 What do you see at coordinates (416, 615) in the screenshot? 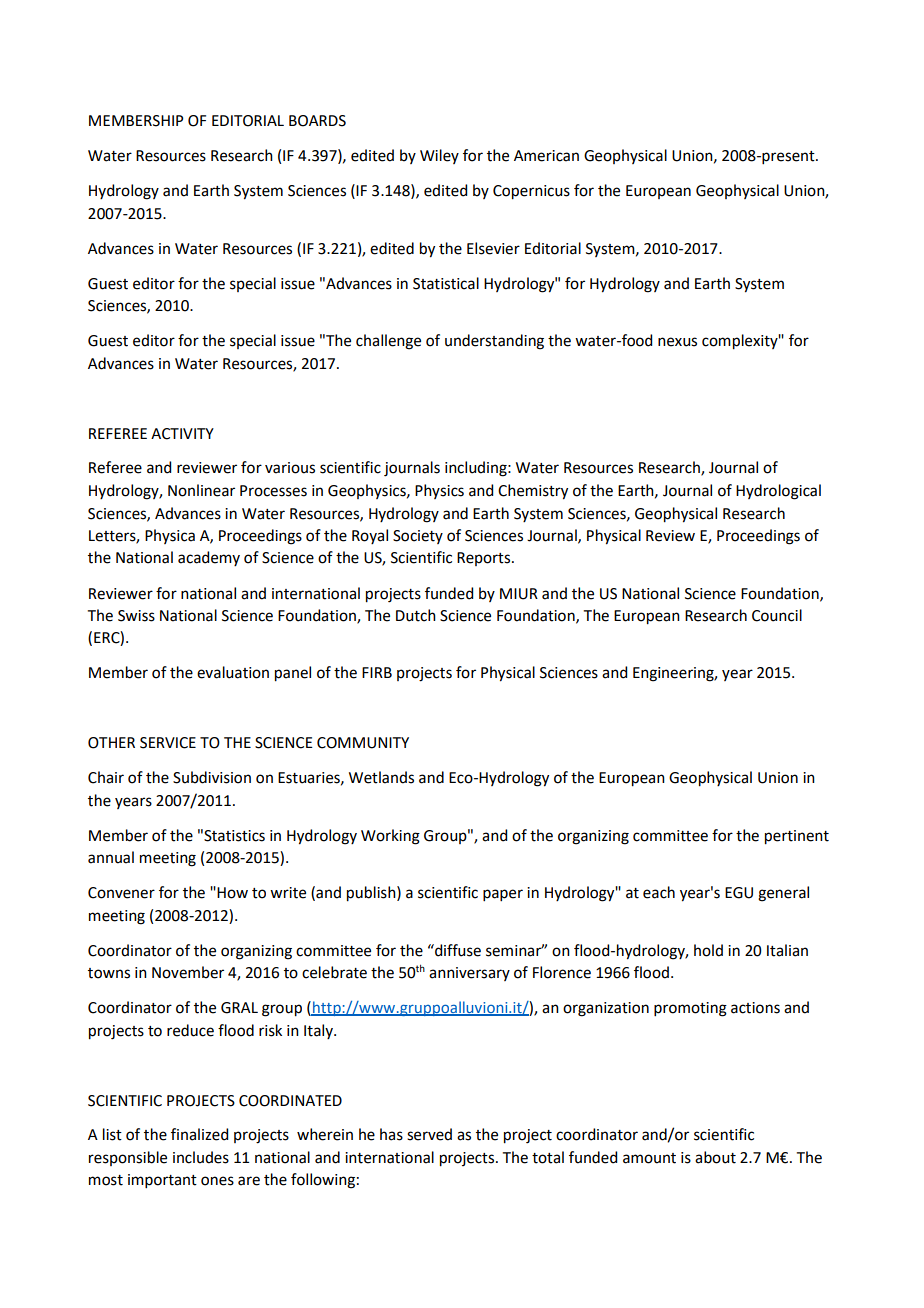
I see `Dutch` at bounding box center [416, 615].
